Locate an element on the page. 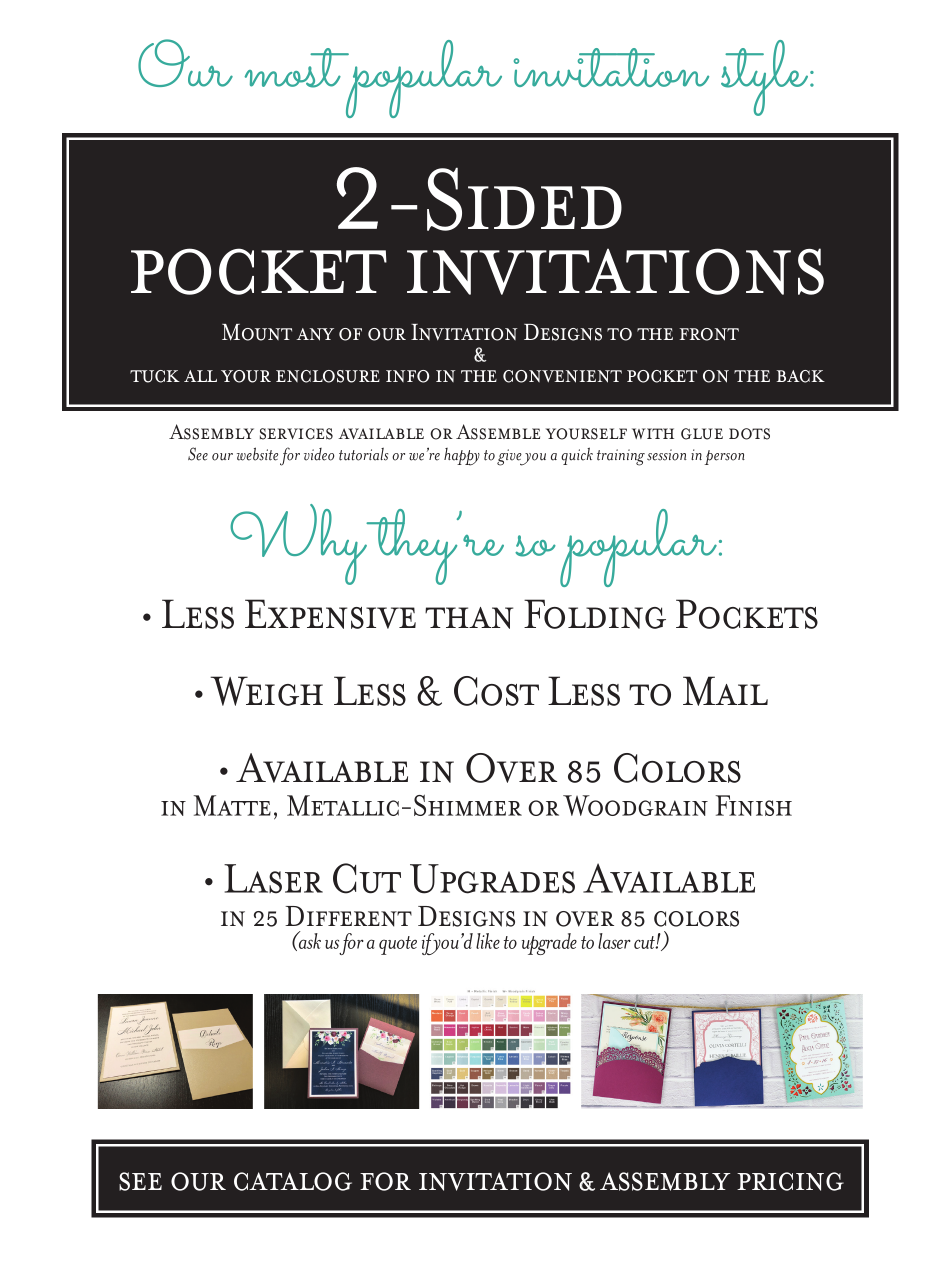  like is located at coordinates (488, 941).
